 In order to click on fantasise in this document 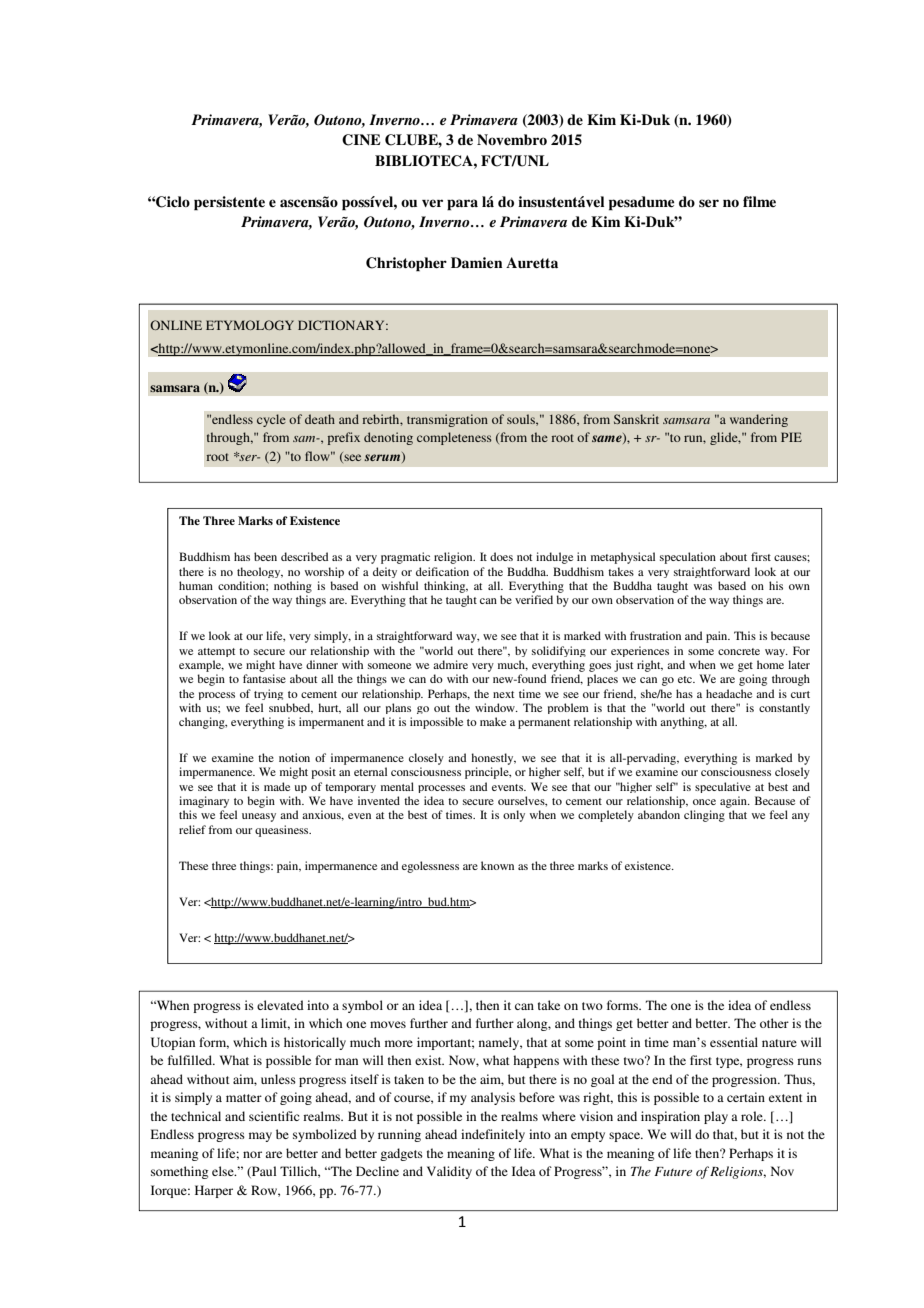, I will do `click(264, 678)`.
